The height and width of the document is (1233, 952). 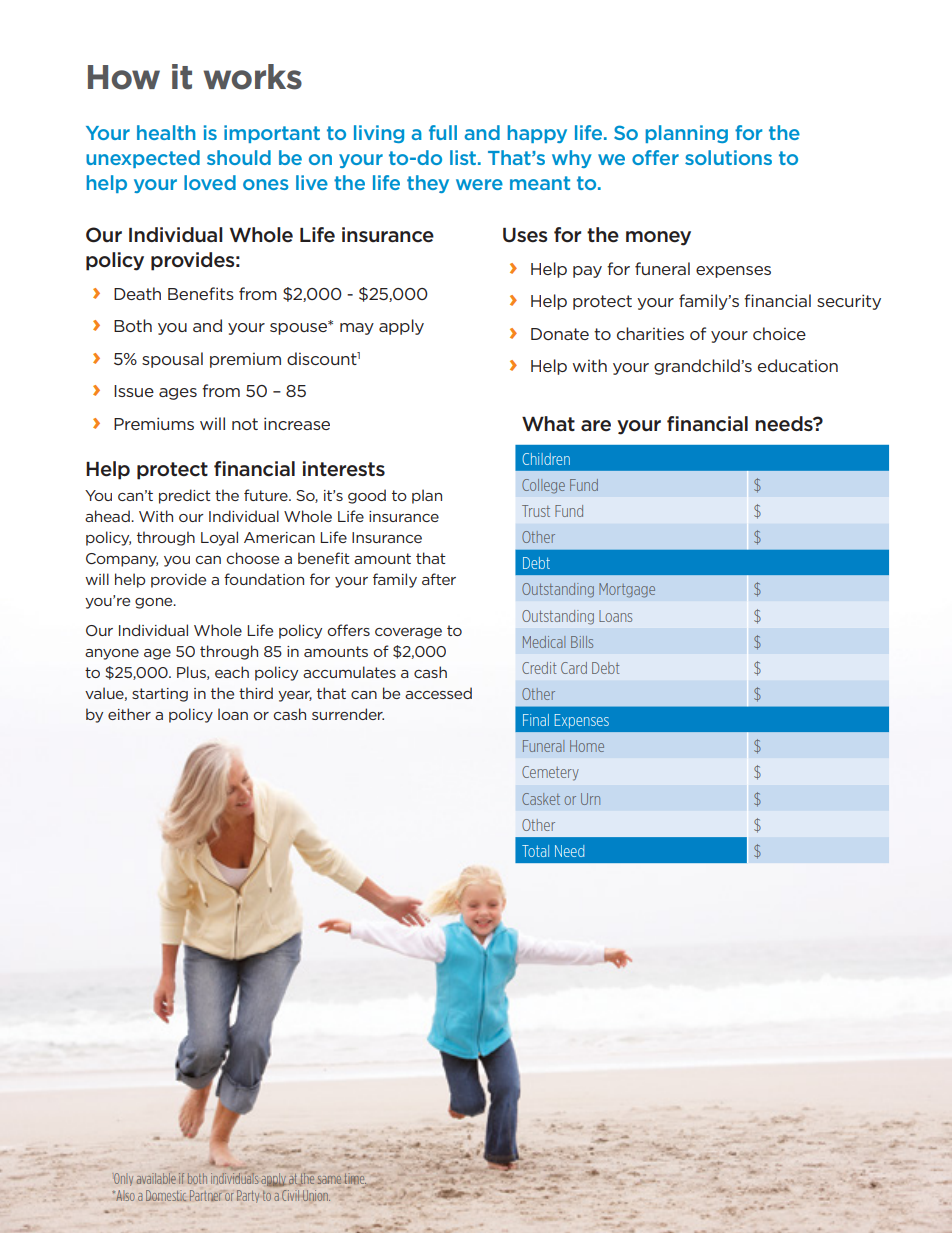 What do you see at coordinates (206, 1195) in the document?
I see `Partner` at bounding box center [206, 1195].
